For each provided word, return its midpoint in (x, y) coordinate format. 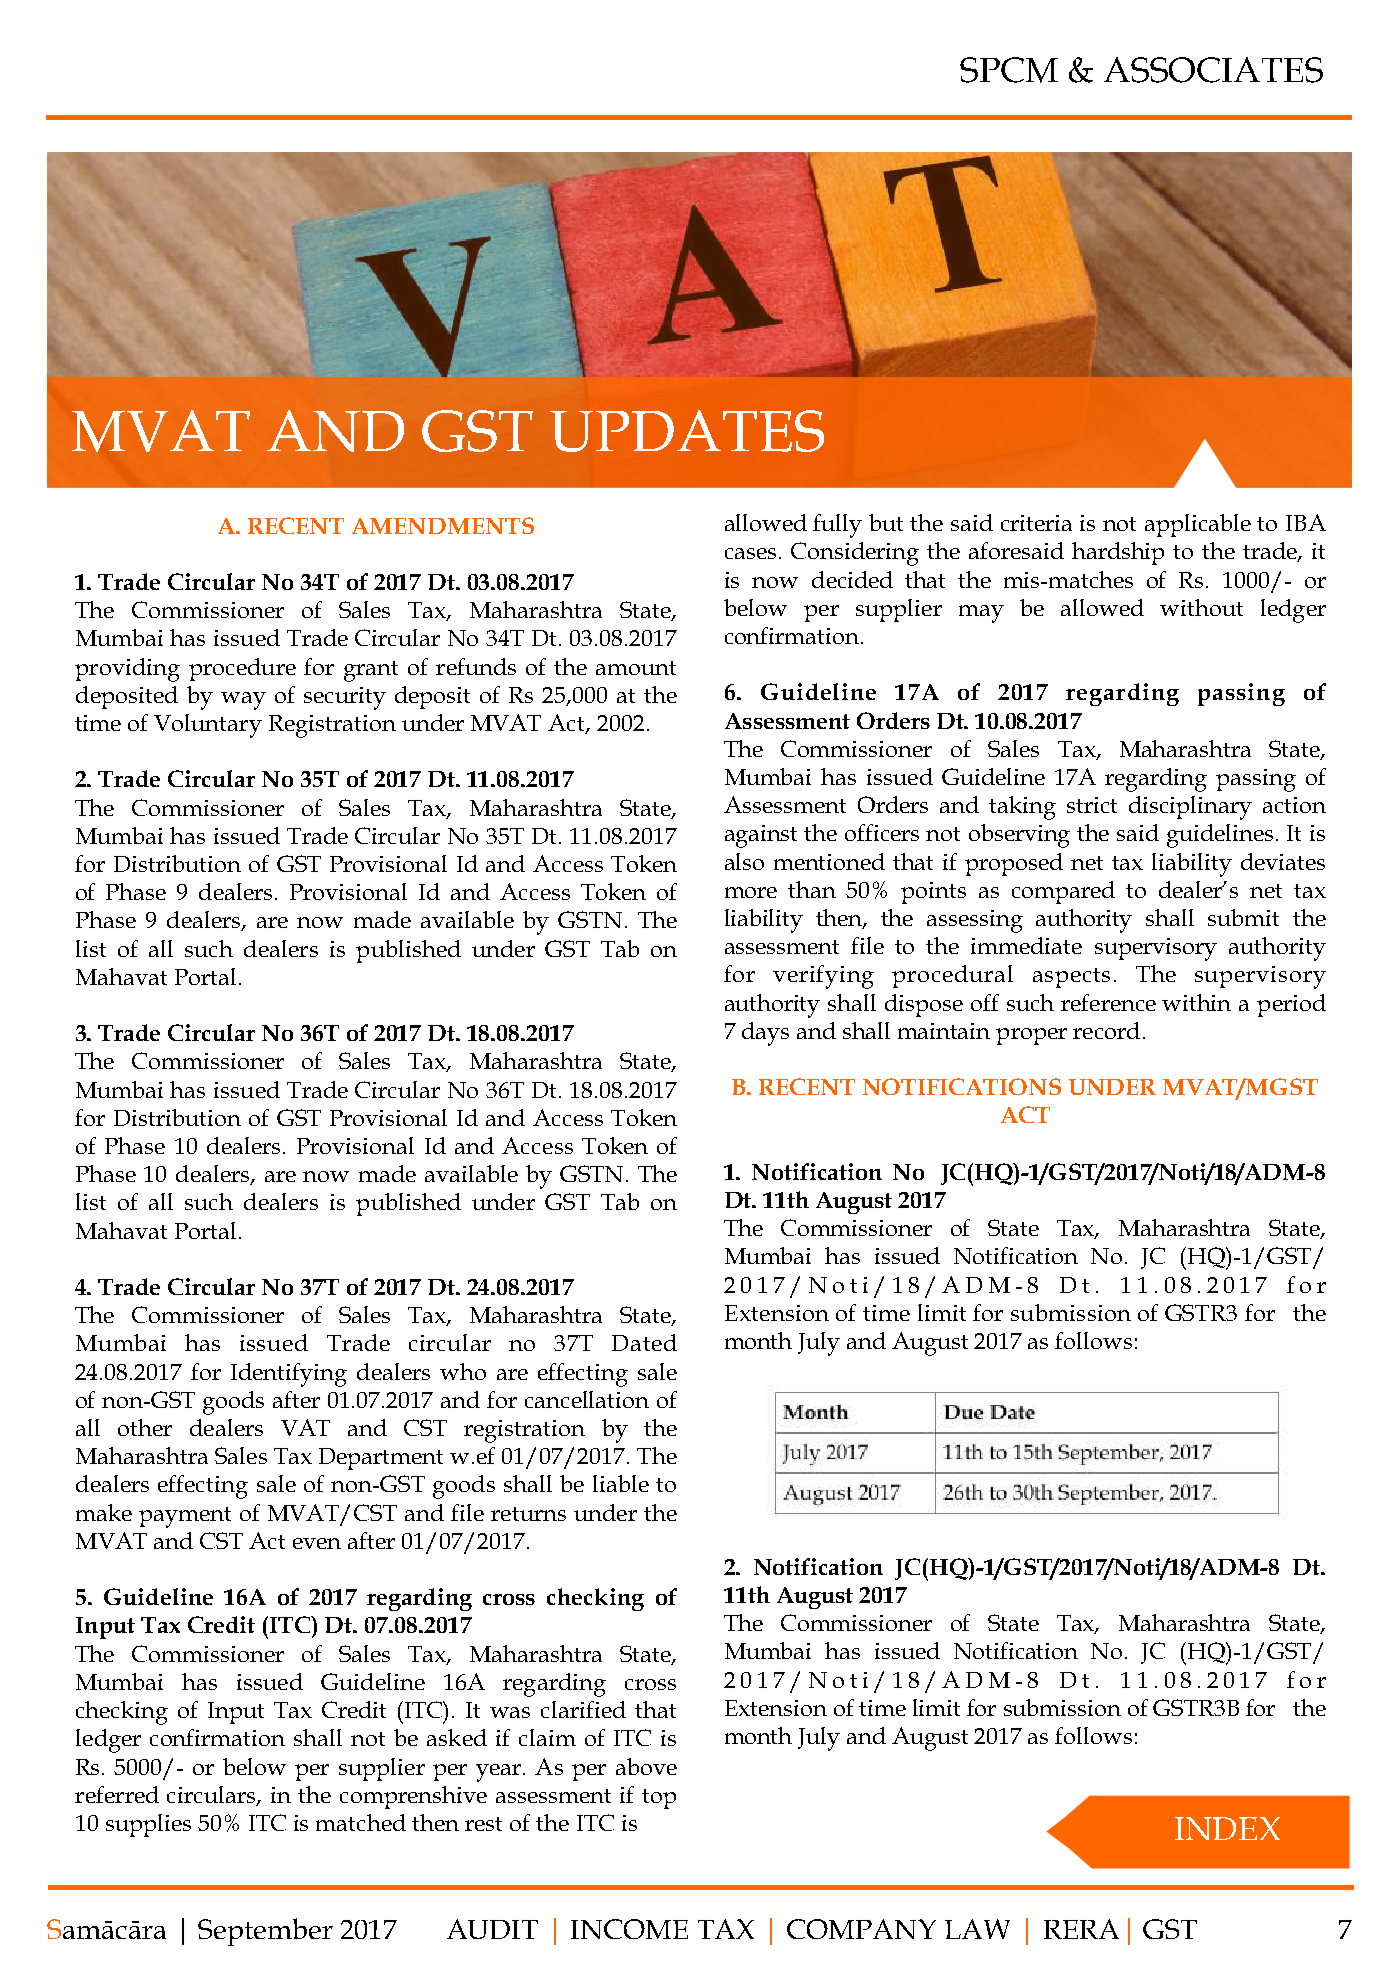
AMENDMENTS (443, 525)
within (1196, 1002)
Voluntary (208, 726)
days (765, 1034)
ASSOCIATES (1213, 70)
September (265, 1932)
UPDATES (687, 431)
